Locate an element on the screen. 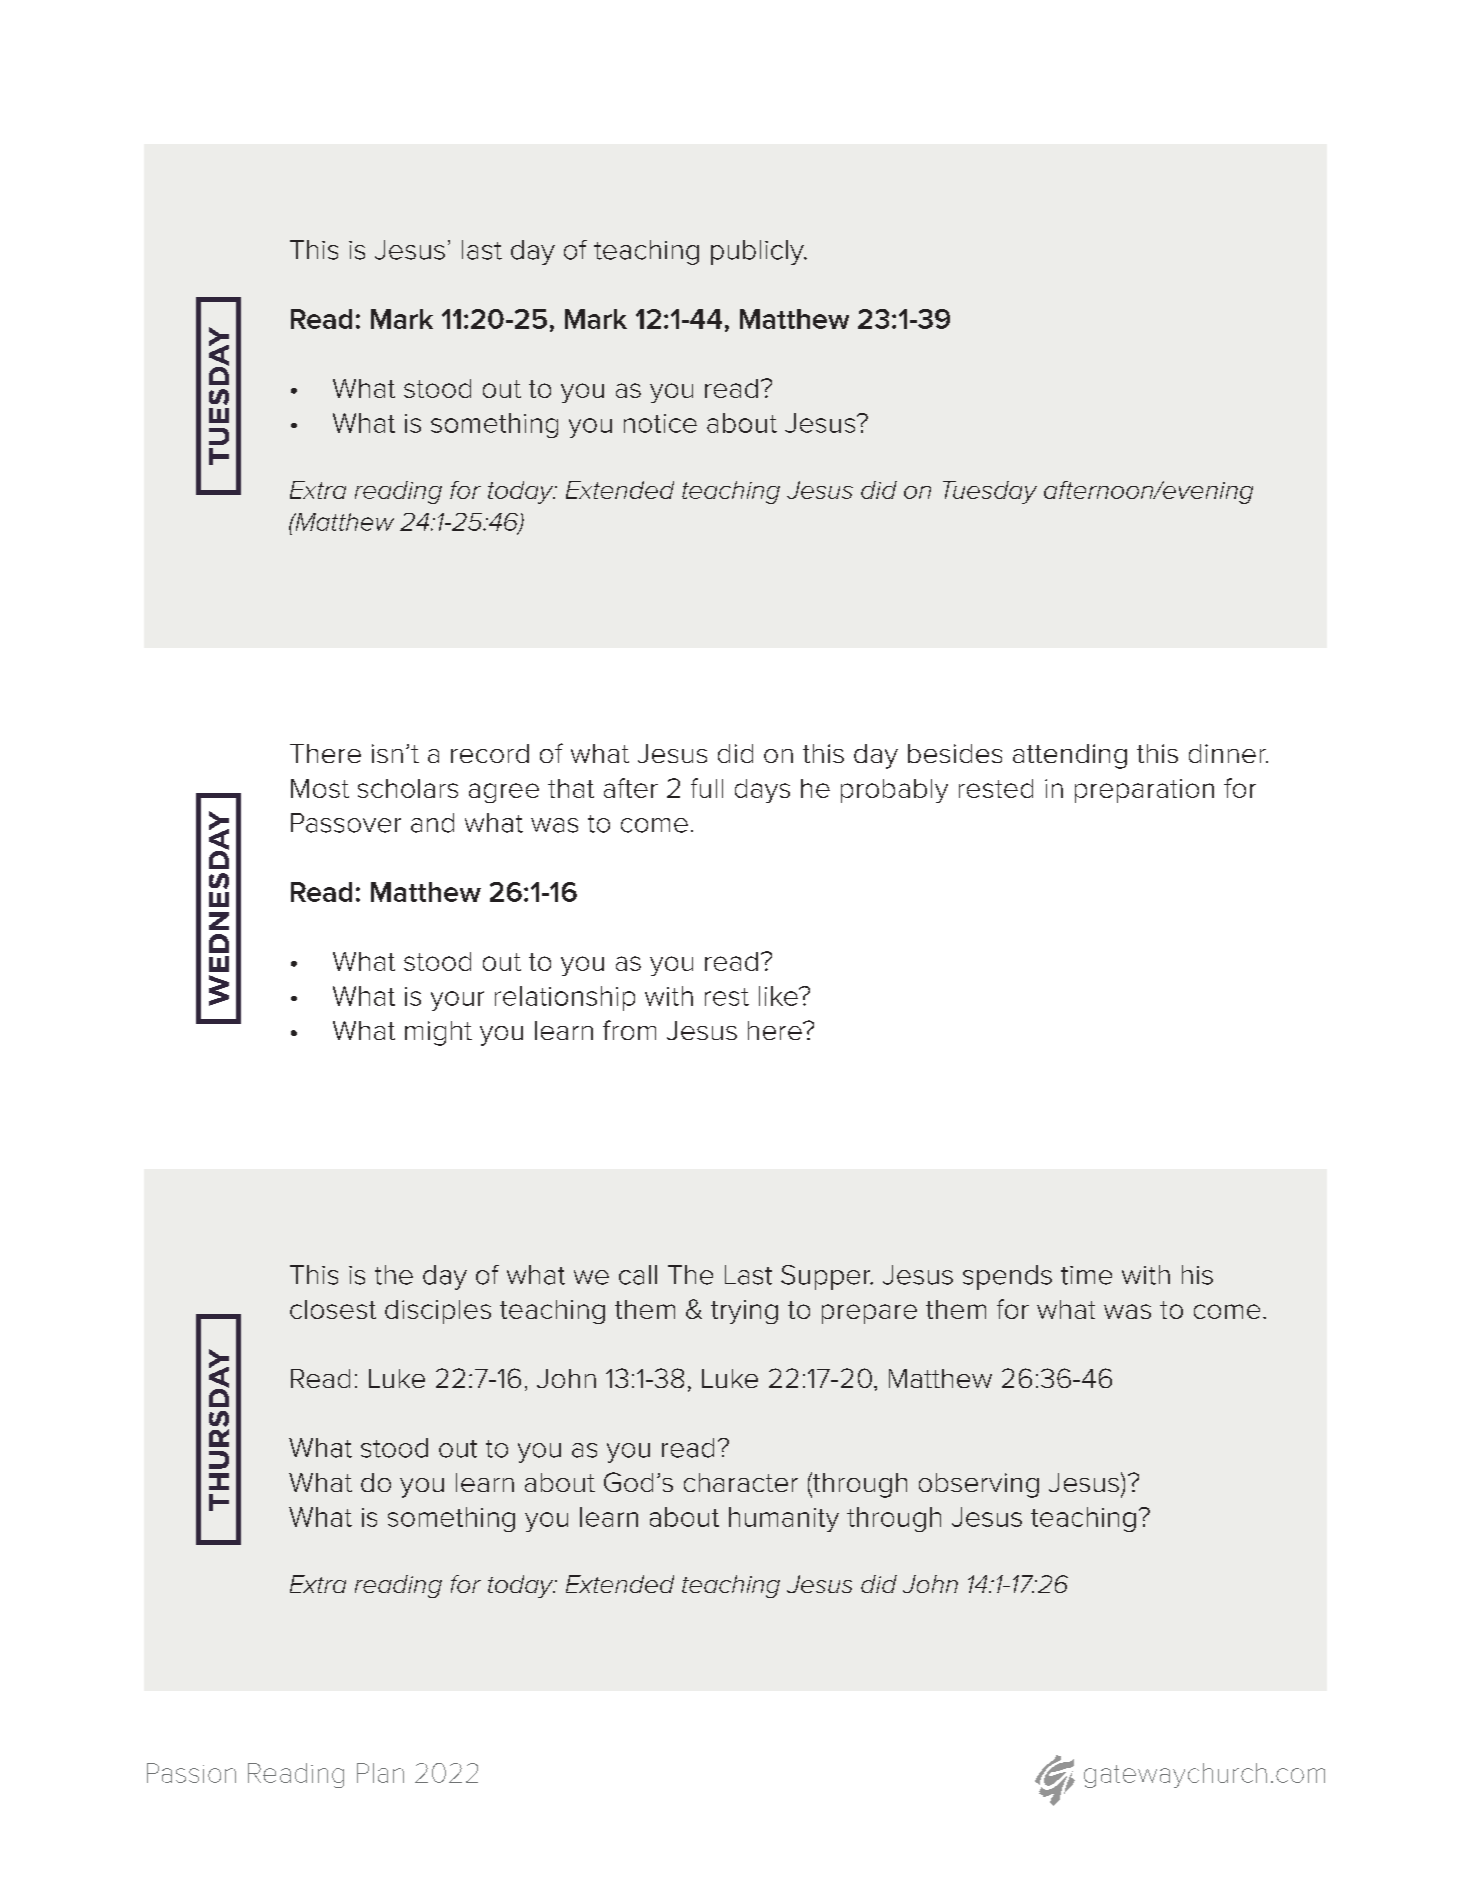  notice is located at coordinates (660, 423).
